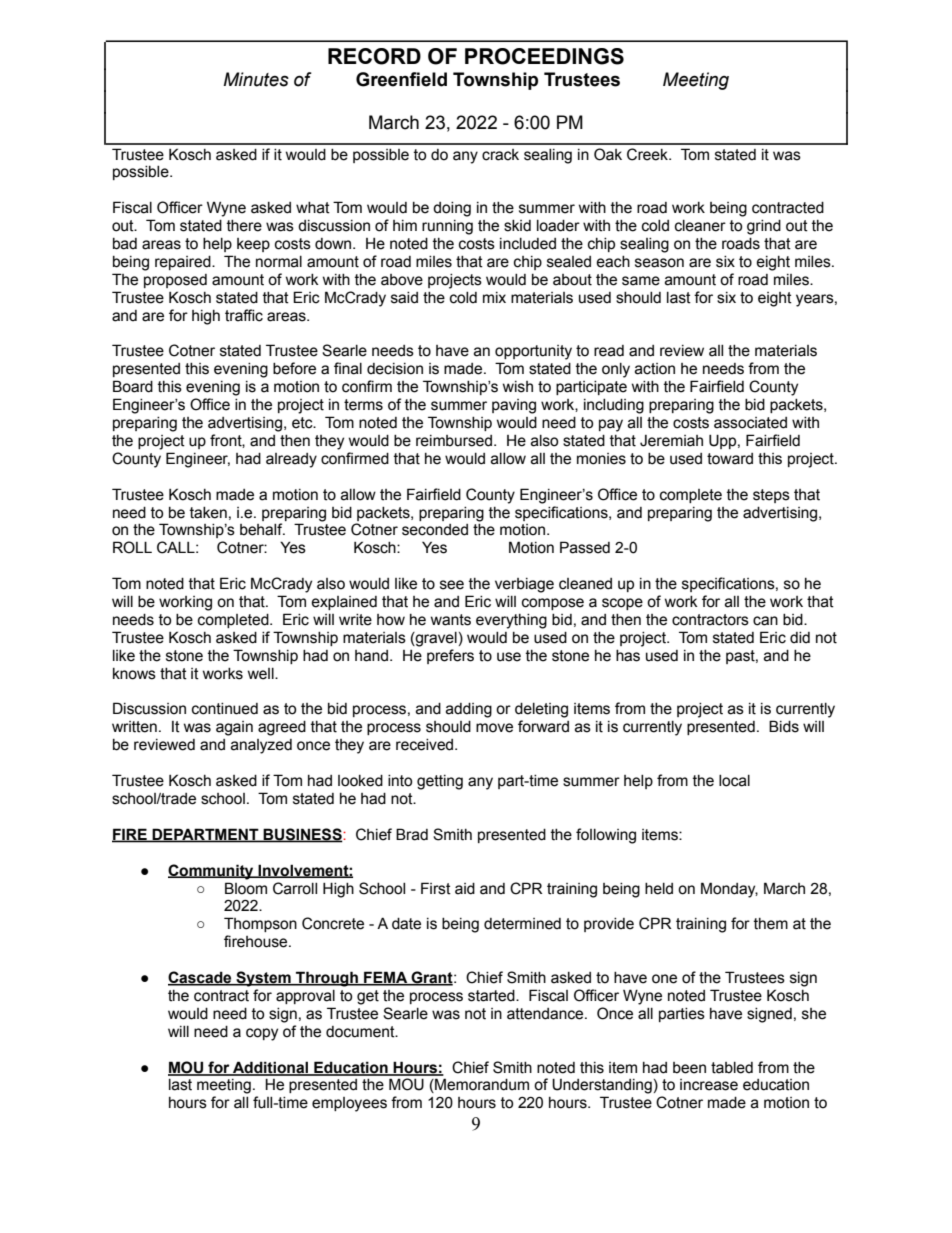  I want to click on mix, so click(494, 297).
